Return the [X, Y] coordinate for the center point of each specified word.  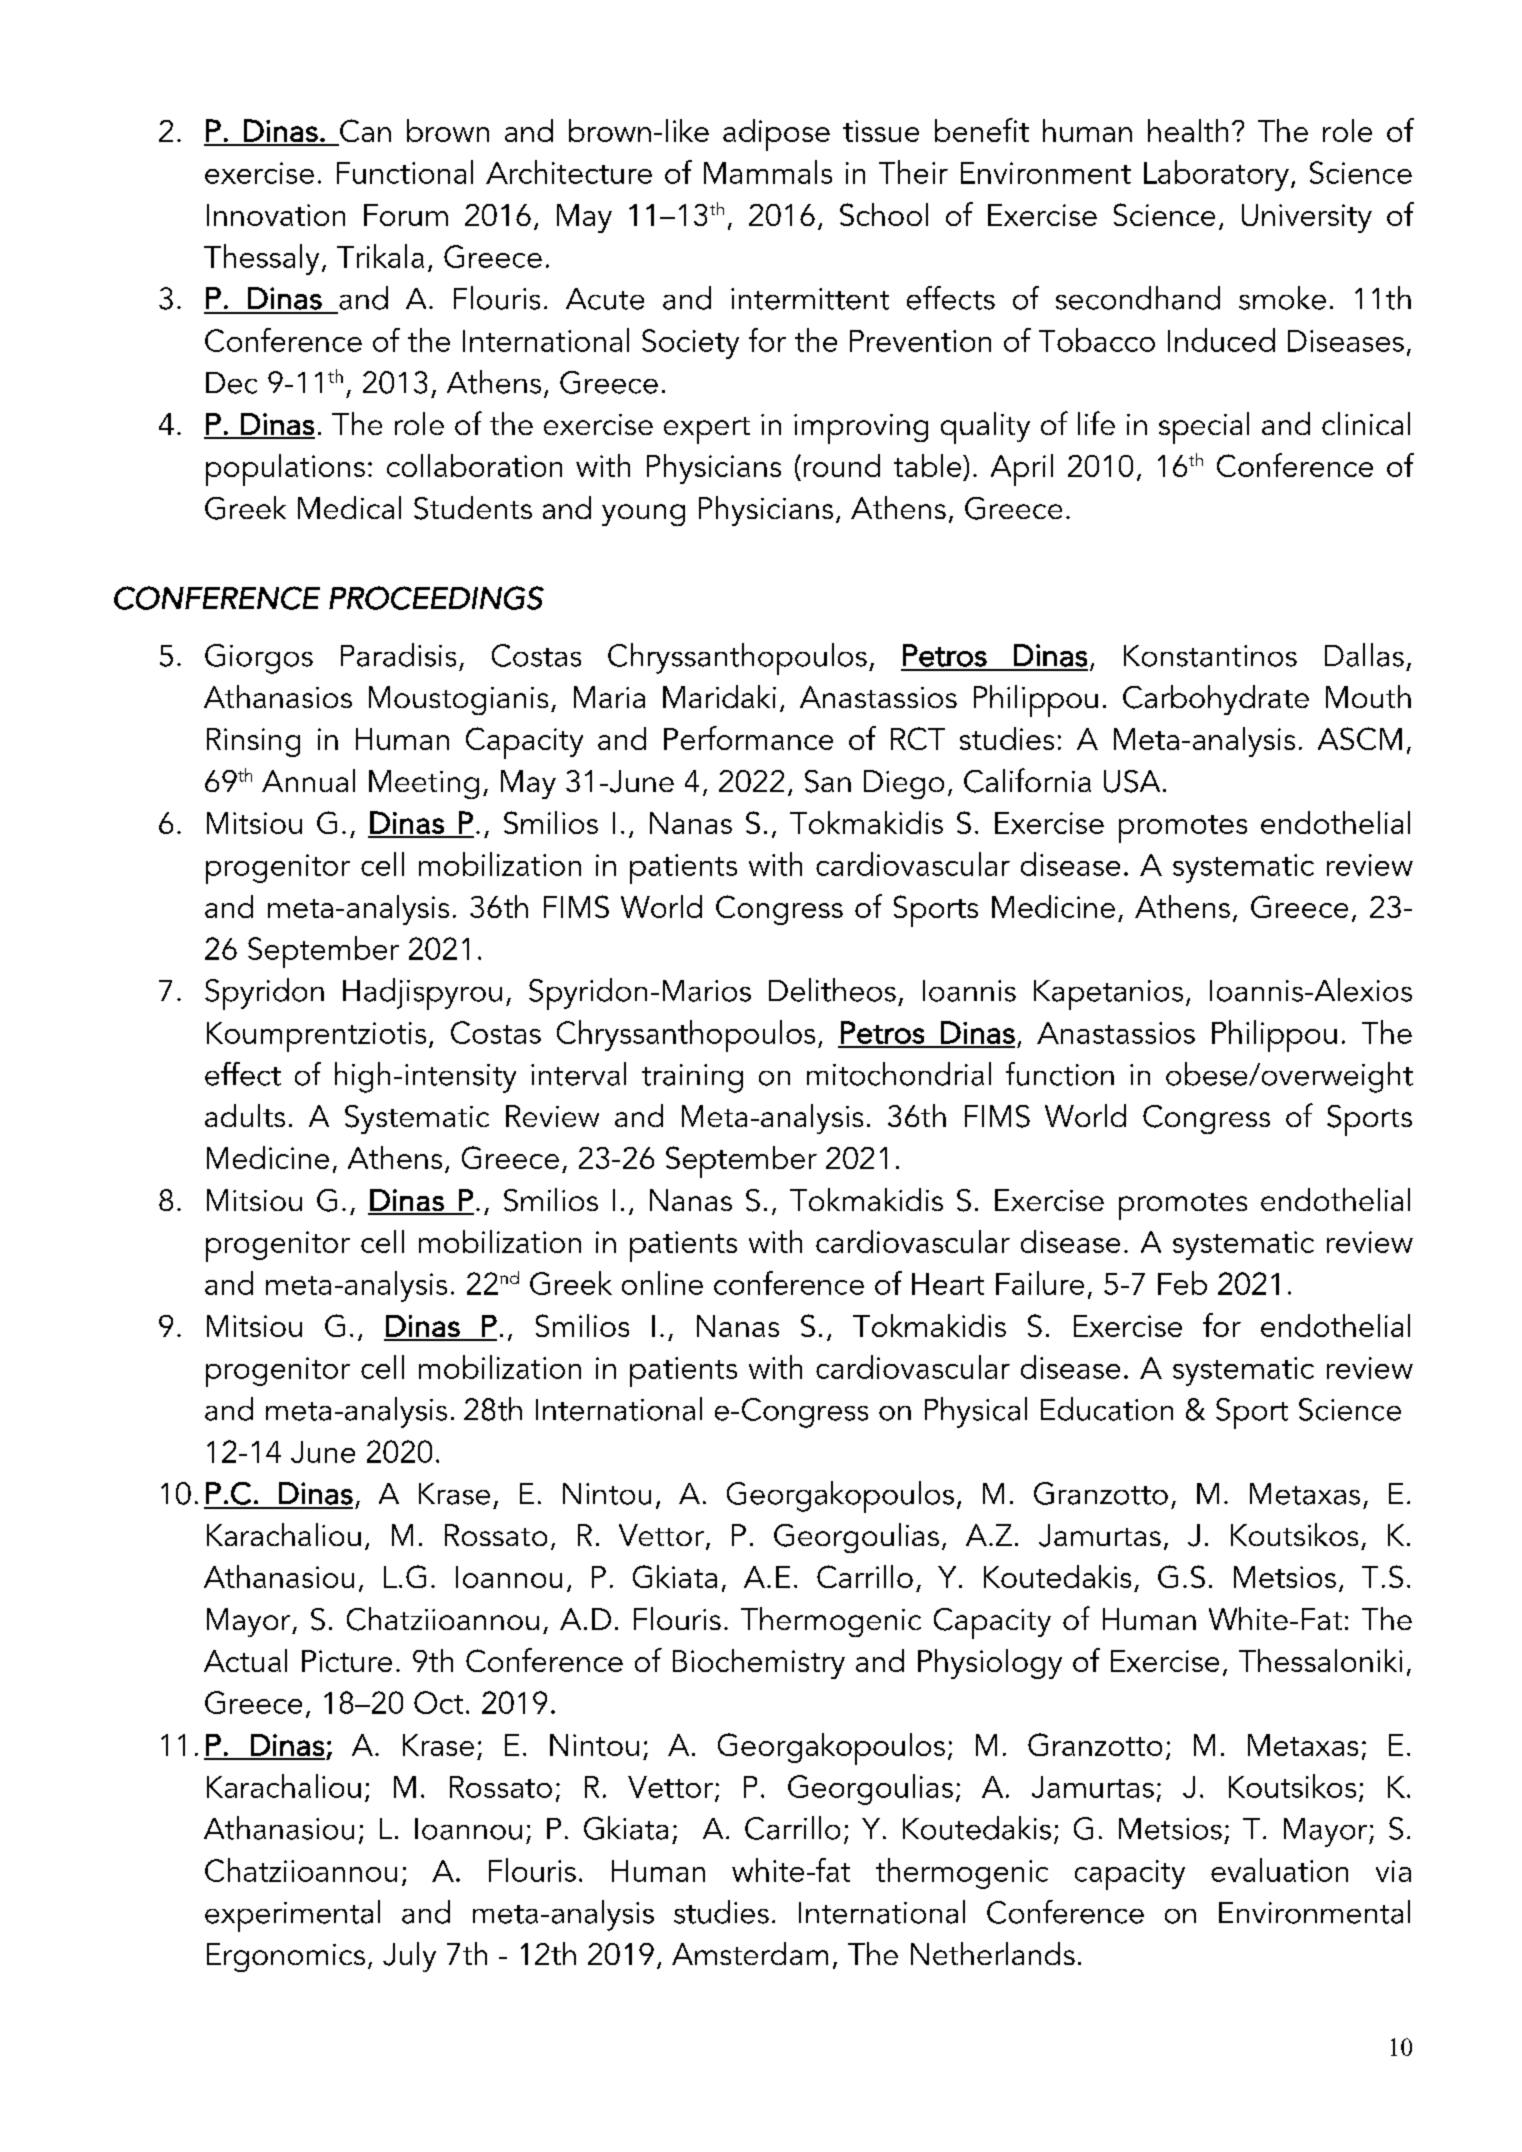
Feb [1182, 1283]
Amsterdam [750, 1953]
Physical [976, 1412]
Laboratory [1216, 175]
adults [245, 1115]
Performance [748, 738]
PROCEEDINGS [436, 598]
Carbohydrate [1216, 700]
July [409, 1957]
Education [1107, 1409]
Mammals [768, 172]
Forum [406, 215]
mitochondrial [899, 1074]
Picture [347, 1661]
